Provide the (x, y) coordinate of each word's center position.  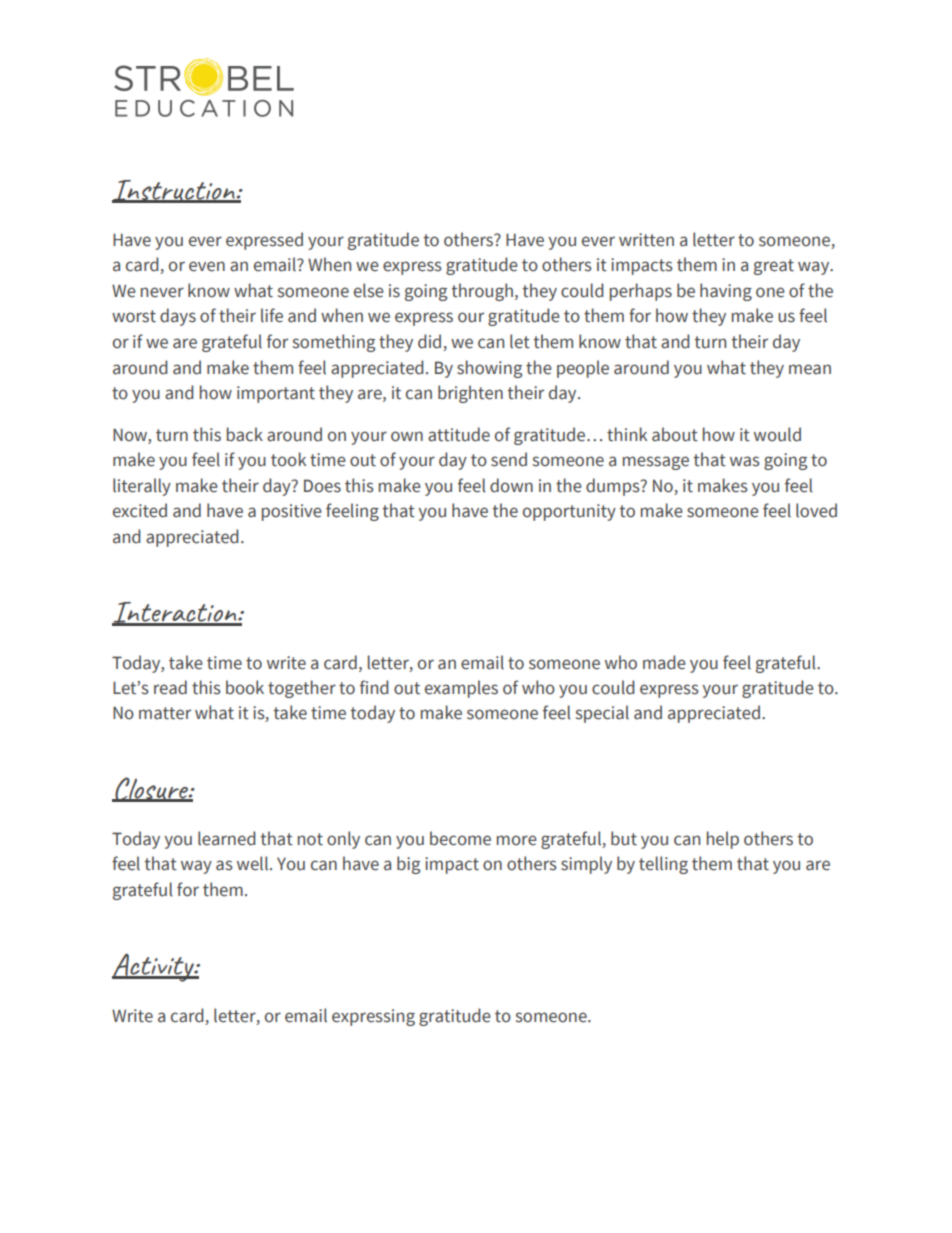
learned (226, 838)
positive (292, 512)
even (207, 266)
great (774, 267)
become (460, 838)
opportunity (569, 512)
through (482, 292)
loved (816, 510)
